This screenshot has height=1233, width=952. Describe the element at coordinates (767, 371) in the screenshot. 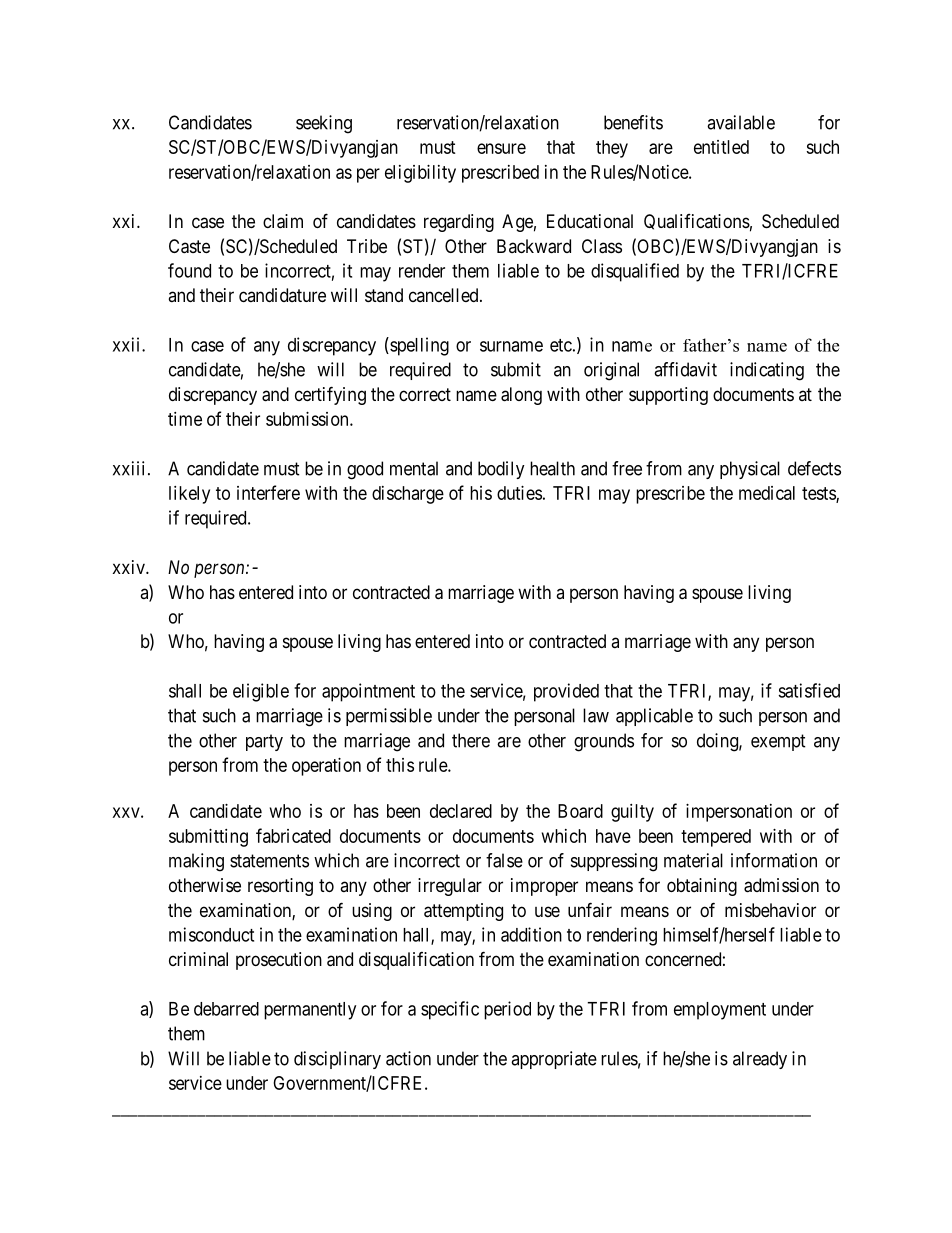

I see `indicating` at that location.
